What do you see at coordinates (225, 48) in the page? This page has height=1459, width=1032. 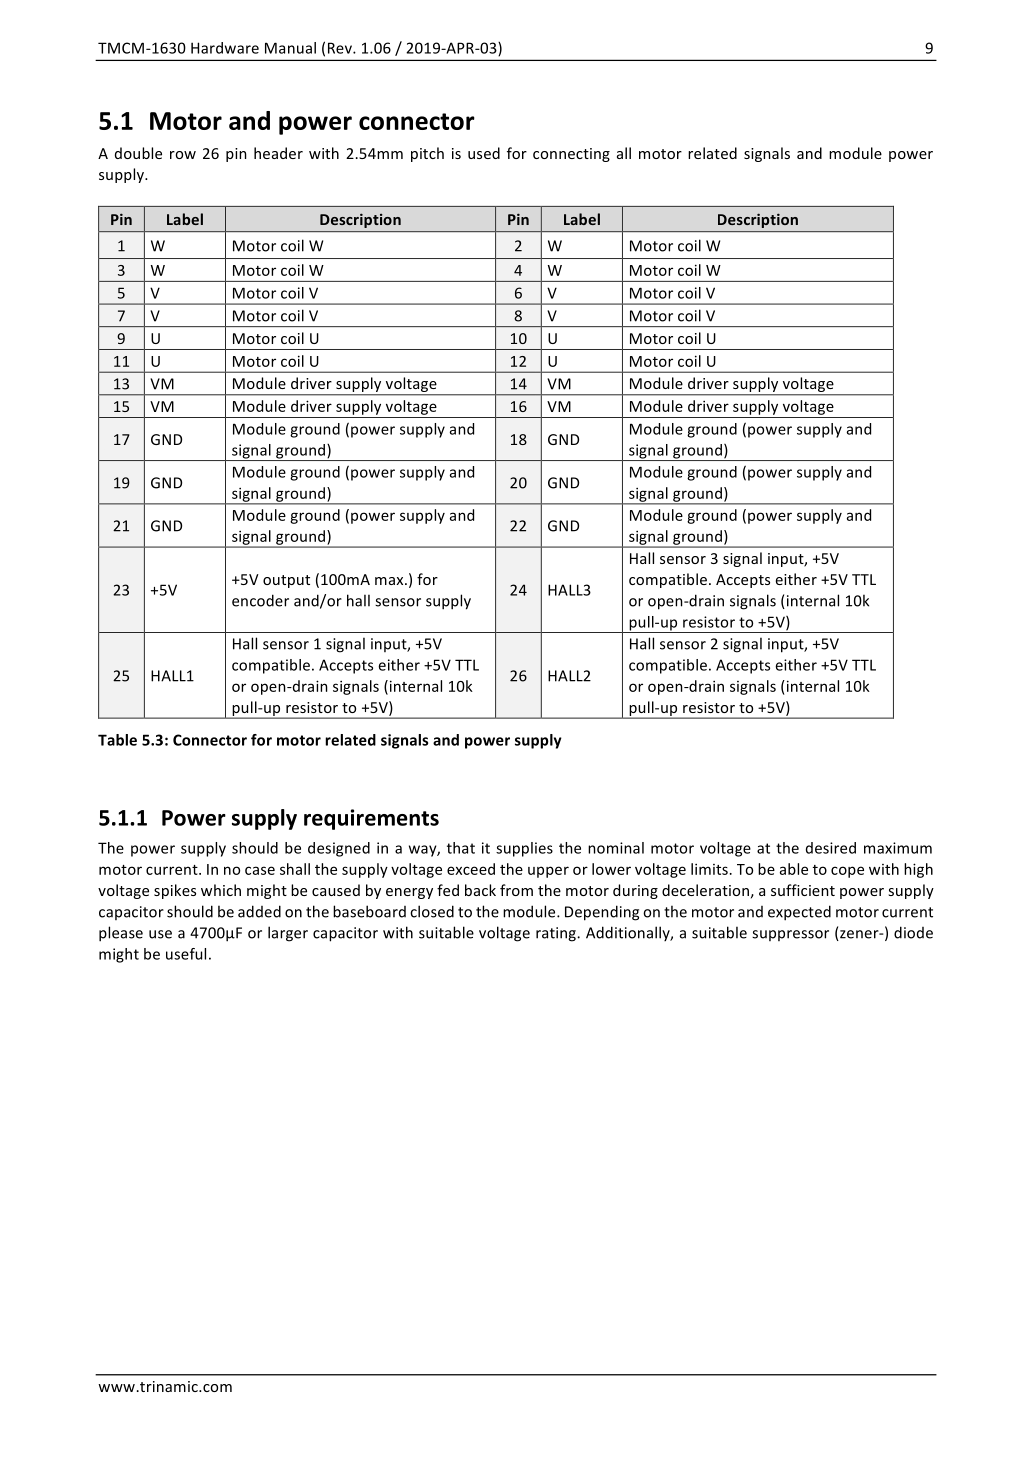 I see `Hardware` at bounding box center [225, 48].
